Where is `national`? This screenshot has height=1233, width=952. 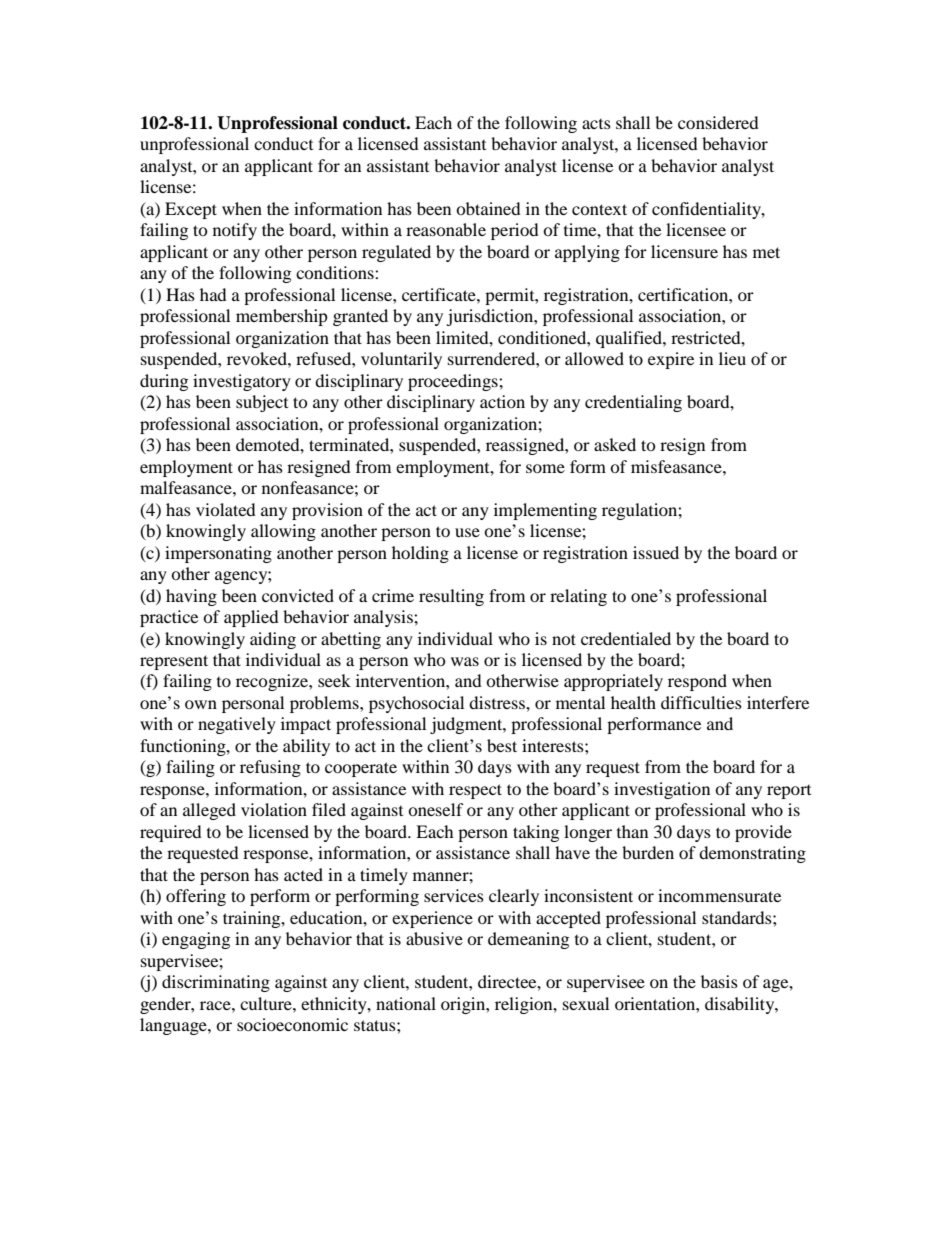
national is located at coordinates (406, 1003).
